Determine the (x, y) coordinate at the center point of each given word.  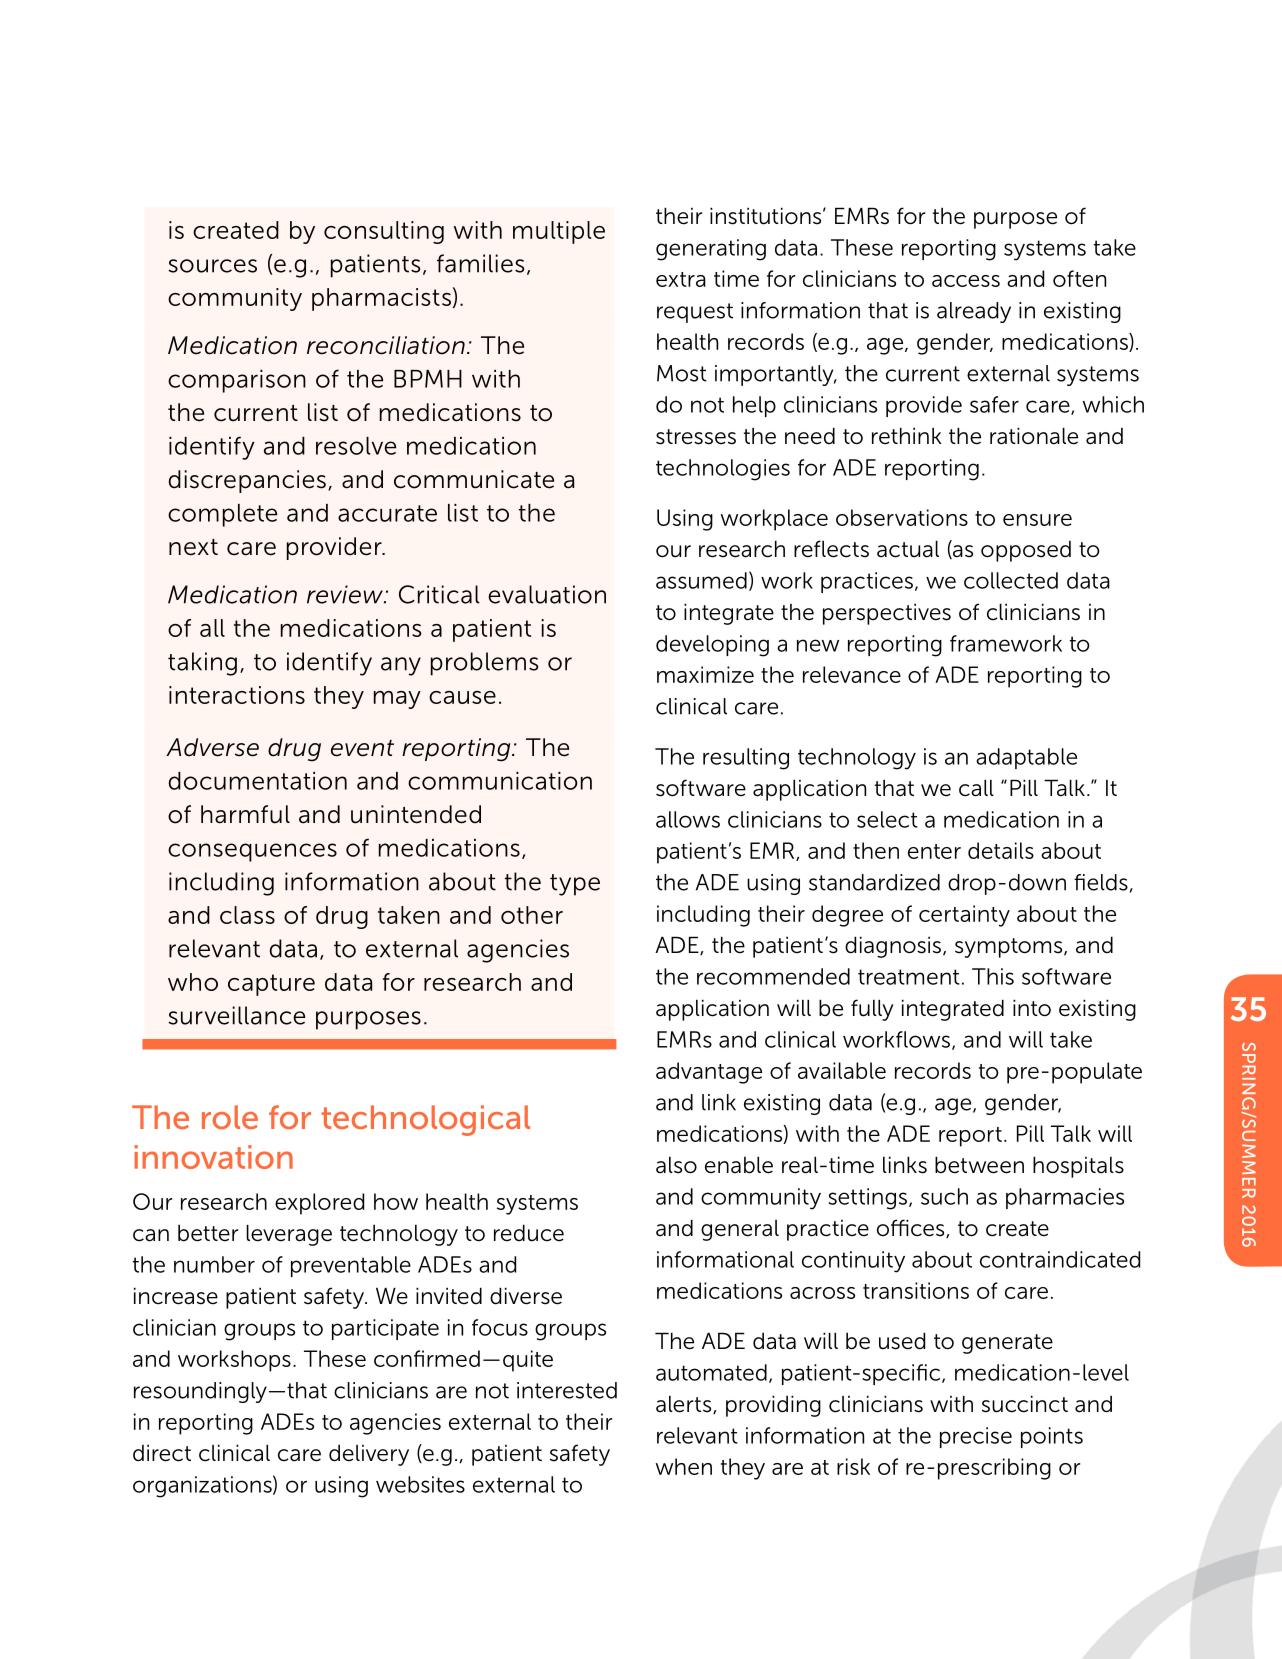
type (575, 885)
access (966, 281)
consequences (252, 852)
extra (681, 279)
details (1001, 850)
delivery (369, 1455)
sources (212, 266)
